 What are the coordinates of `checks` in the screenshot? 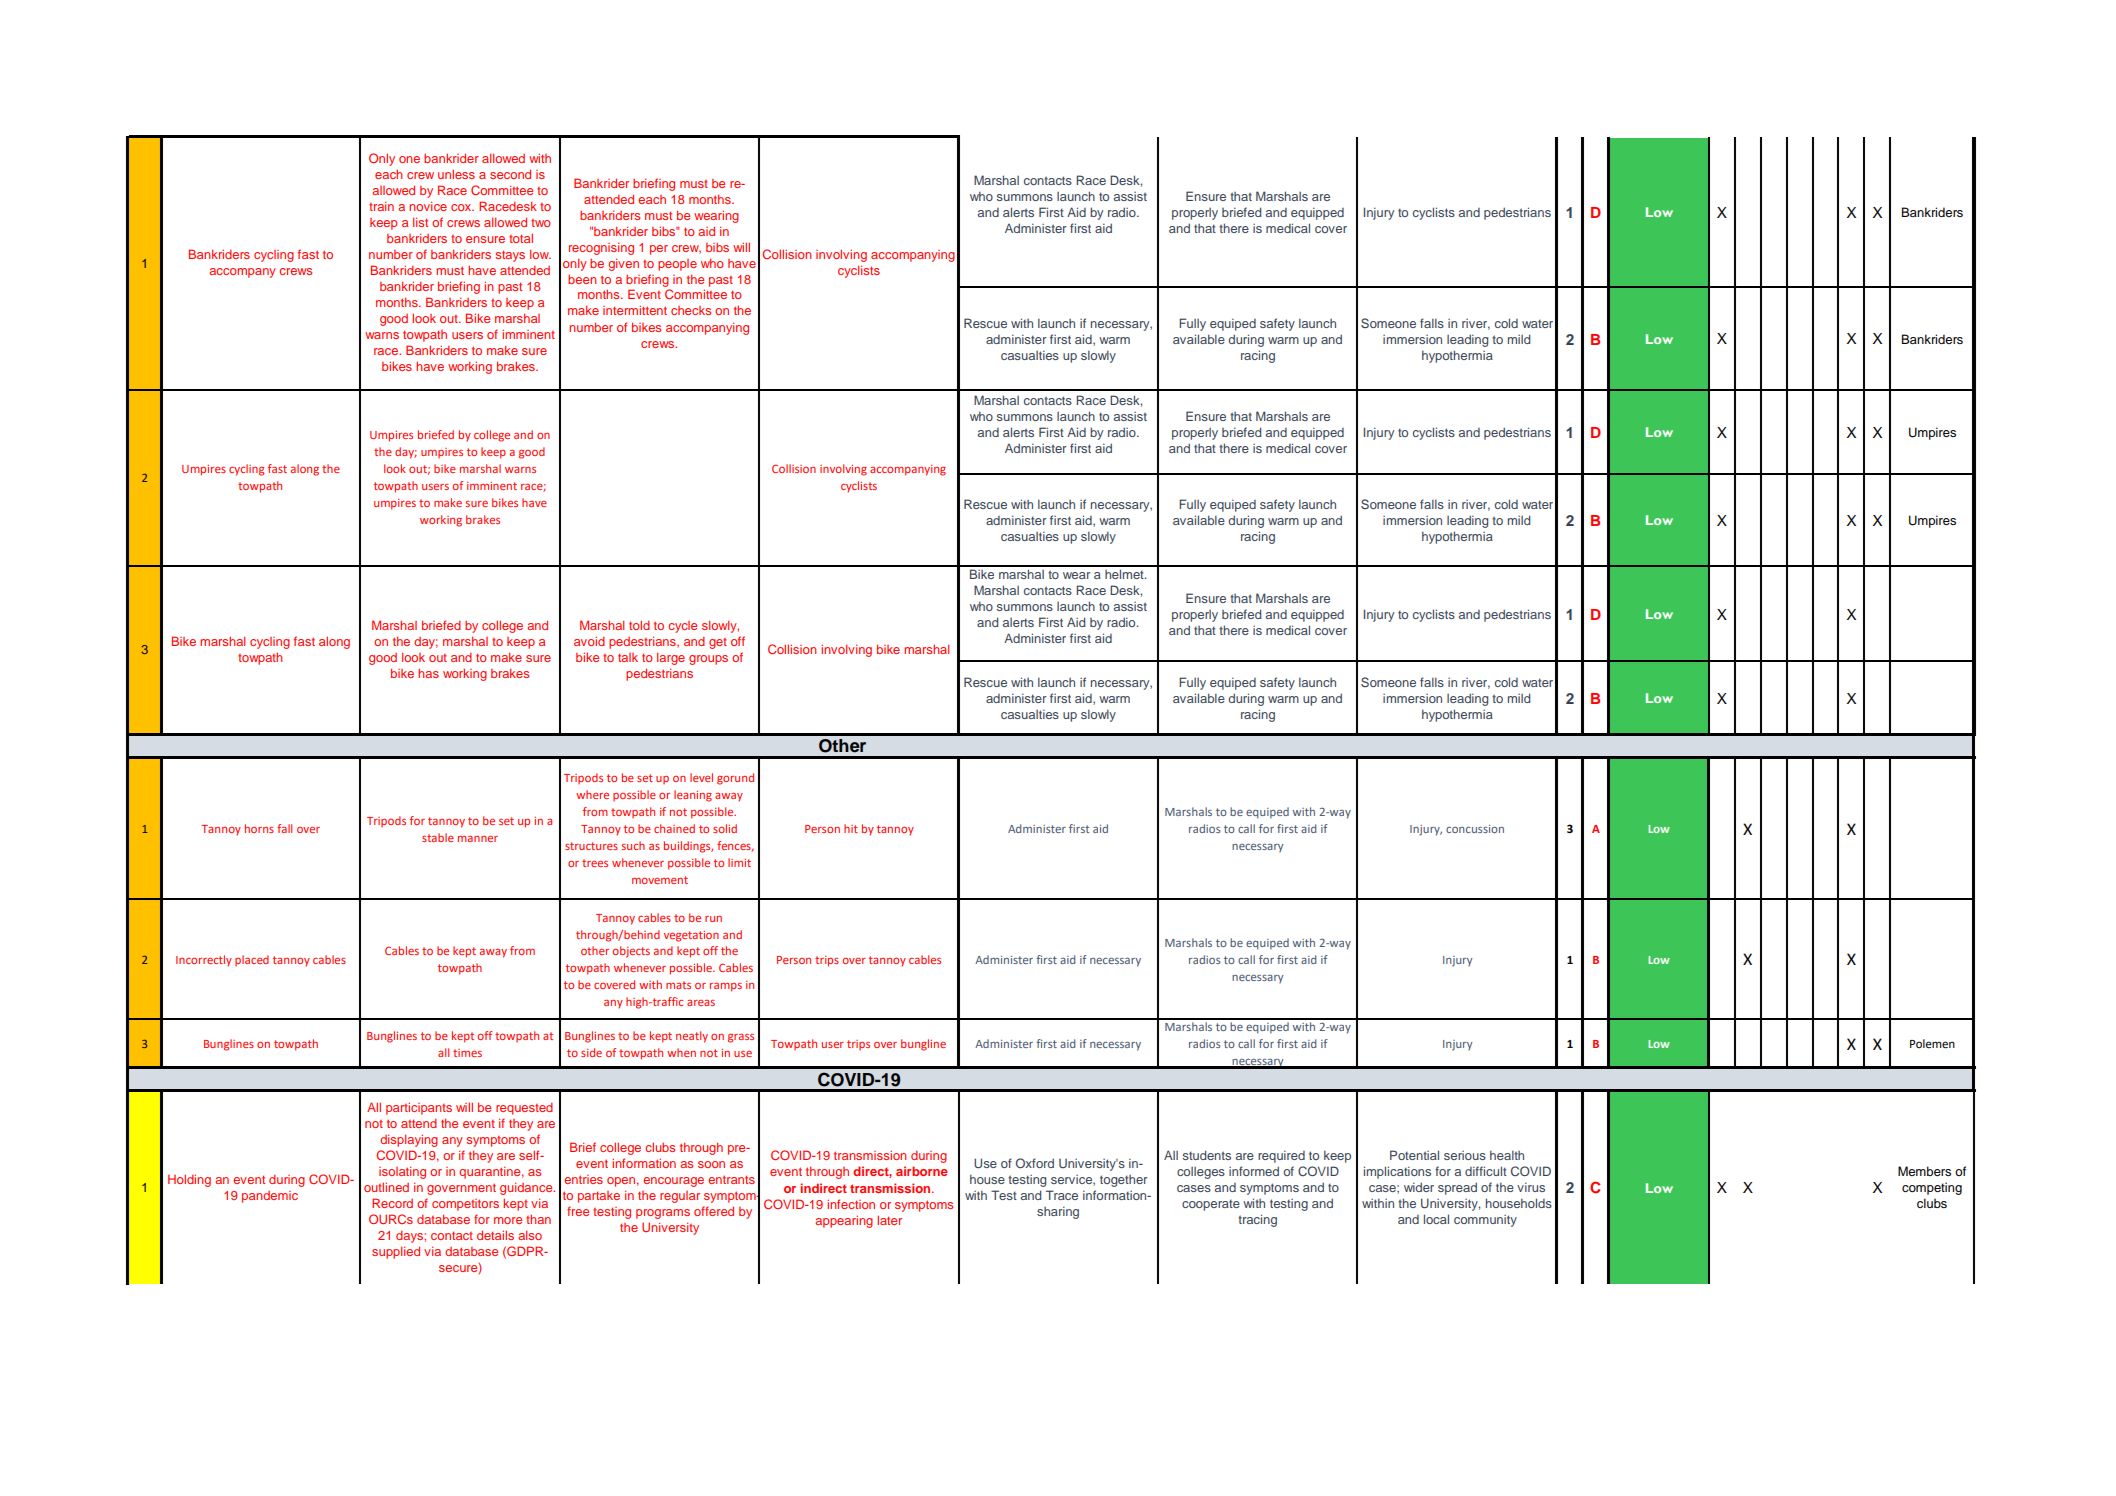 It's located at (691, 310).
